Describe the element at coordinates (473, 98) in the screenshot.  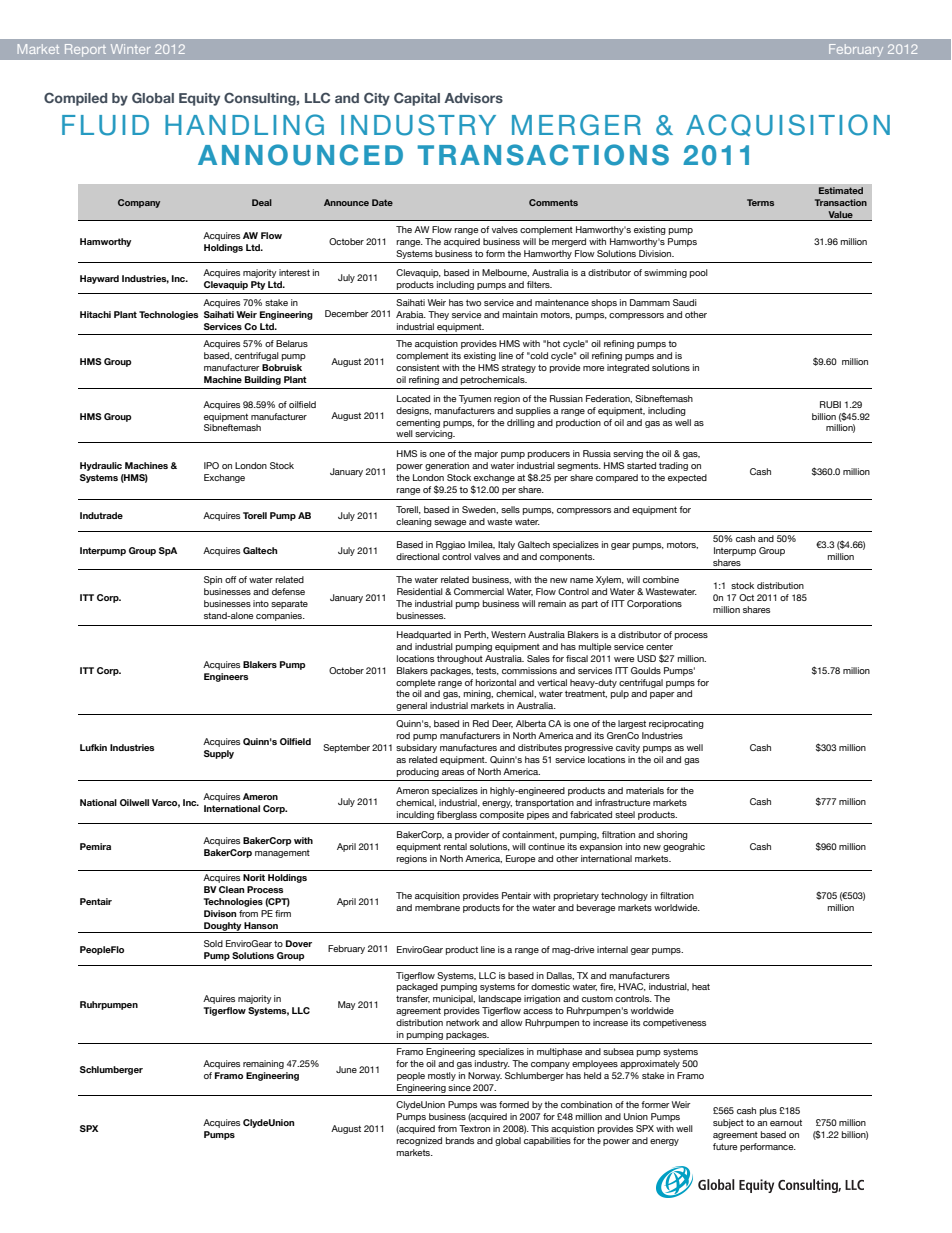
I see `Advisors` at that location.
